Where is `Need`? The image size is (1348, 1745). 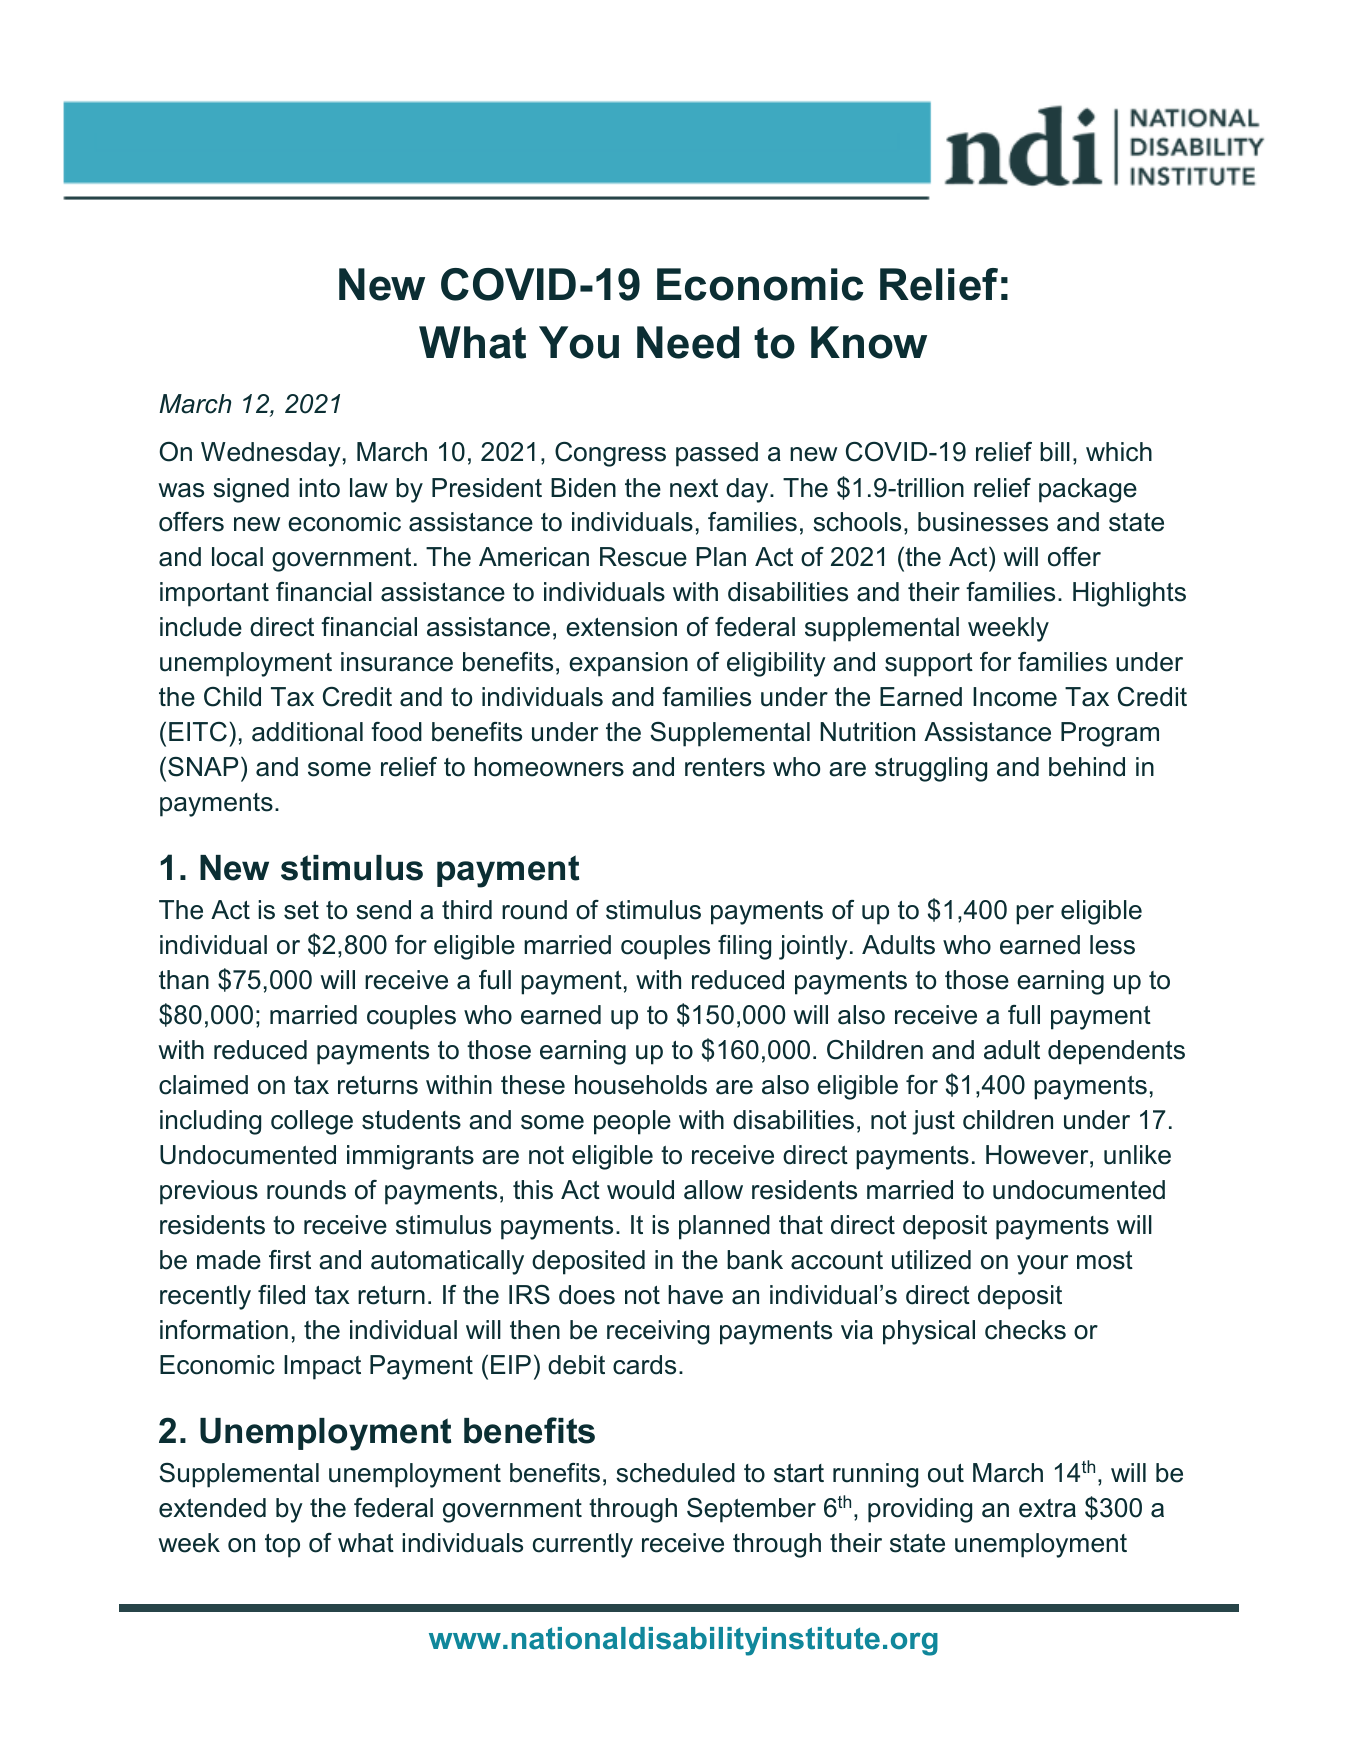 Need is located at coordinates (688, 342).
